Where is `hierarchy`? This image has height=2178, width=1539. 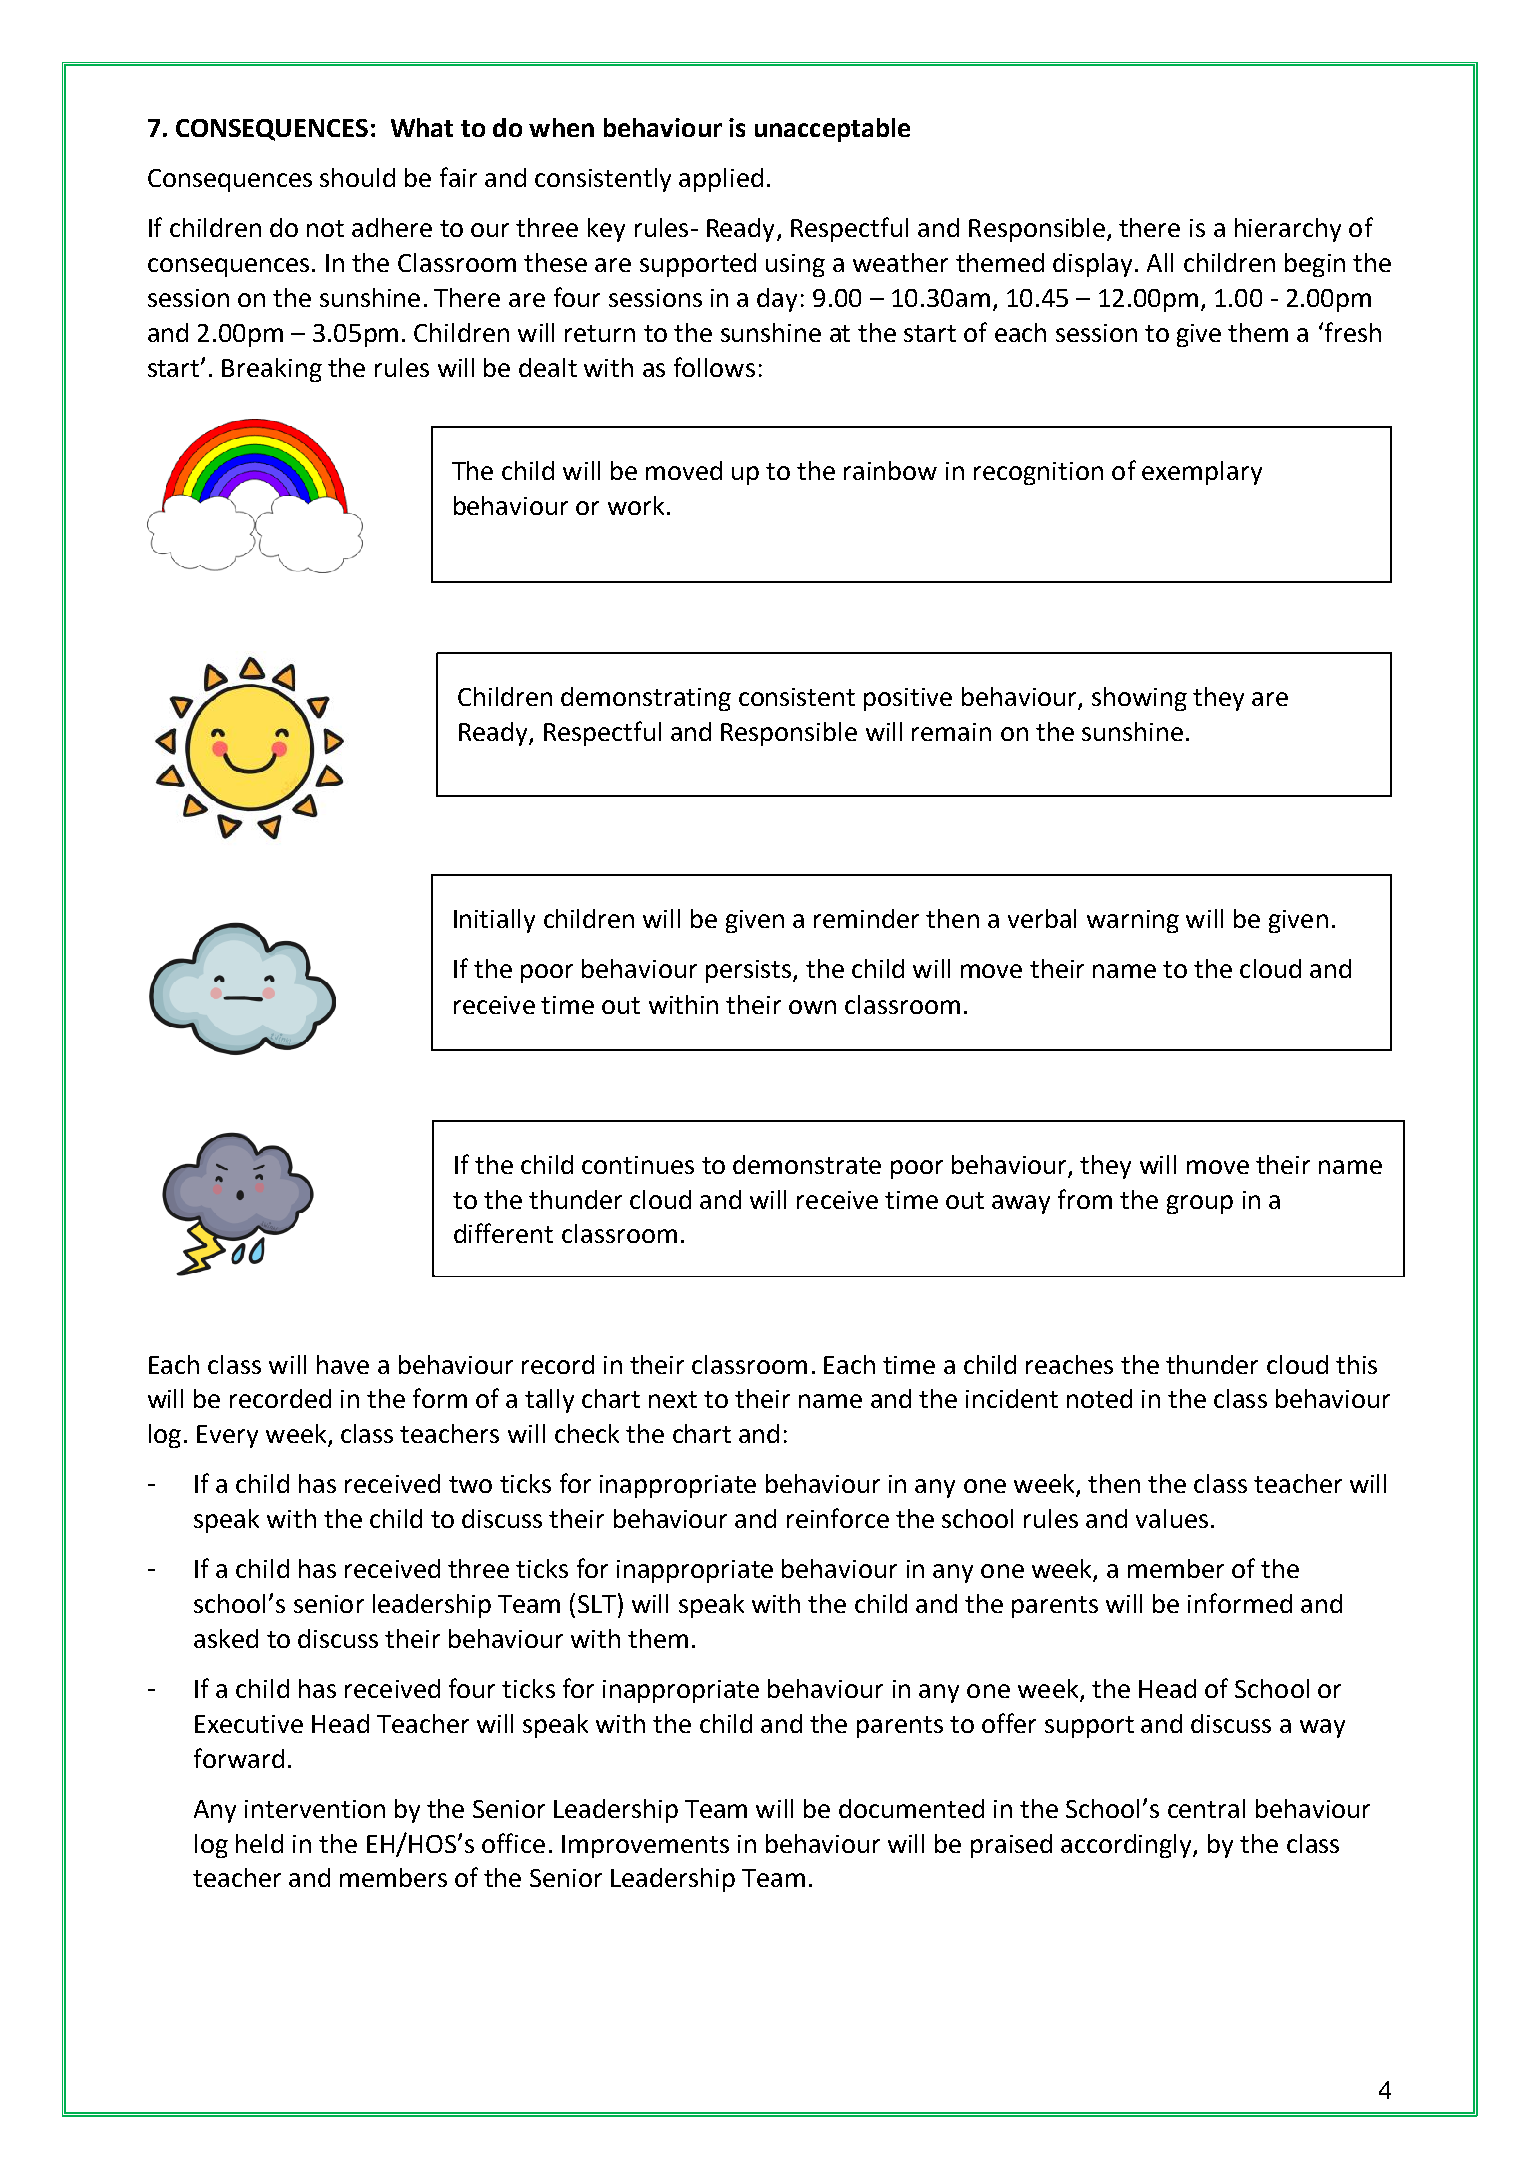
hierarchy is located at coordinates (1288, 230).
